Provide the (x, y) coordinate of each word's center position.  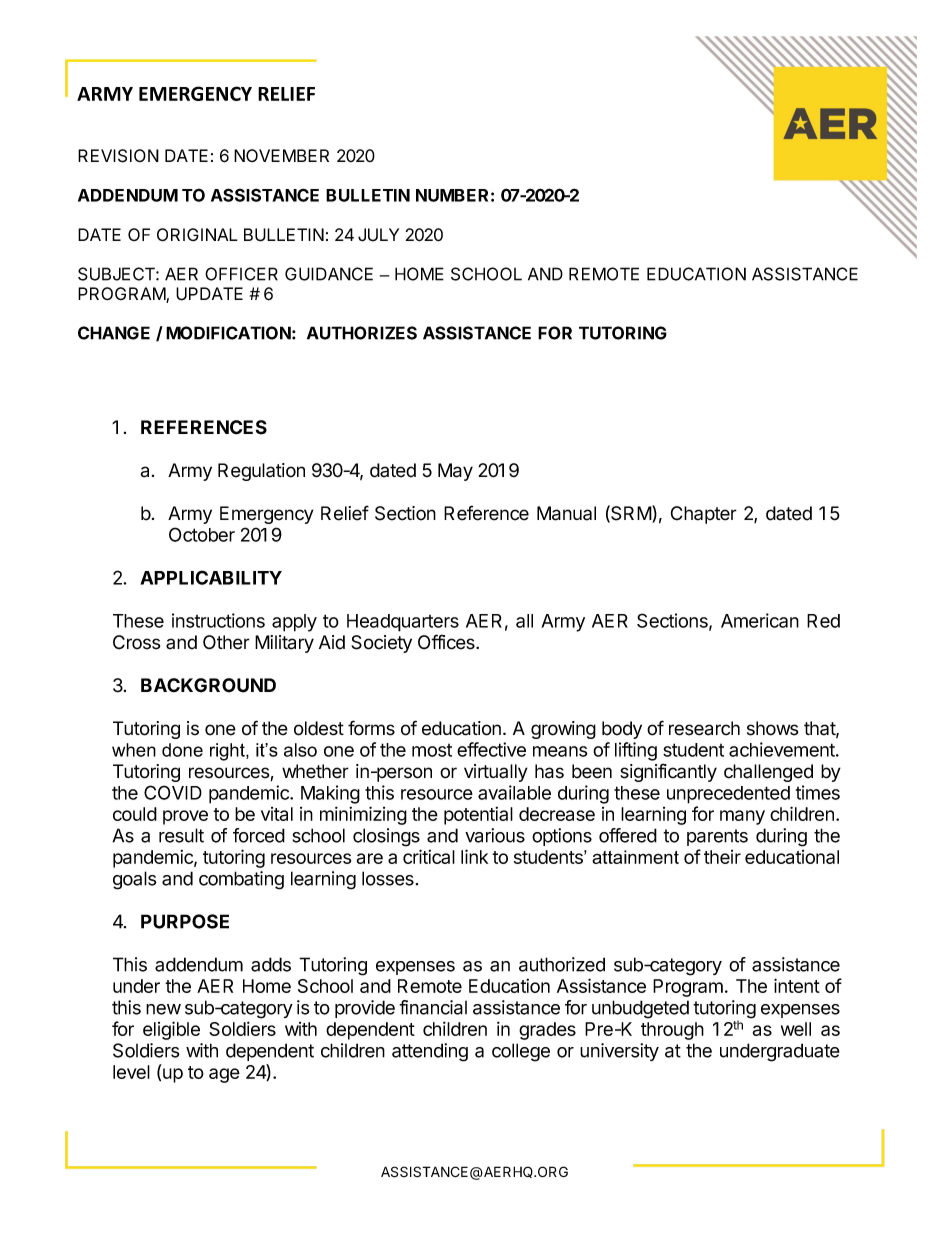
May (455, 472)
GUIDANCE (329, 274)
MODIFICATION (228, 333)
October (202, 534)
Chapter (704, 515)
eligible (171, 1030)
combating (241, 880)
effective (491, 749)
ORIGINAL (197, 235)
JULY (378, 235)
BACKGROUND (208, 685)
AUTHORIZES (362, 333)
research (704, 728)
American (760, 620)
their (722, 857)
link (474, 856)
